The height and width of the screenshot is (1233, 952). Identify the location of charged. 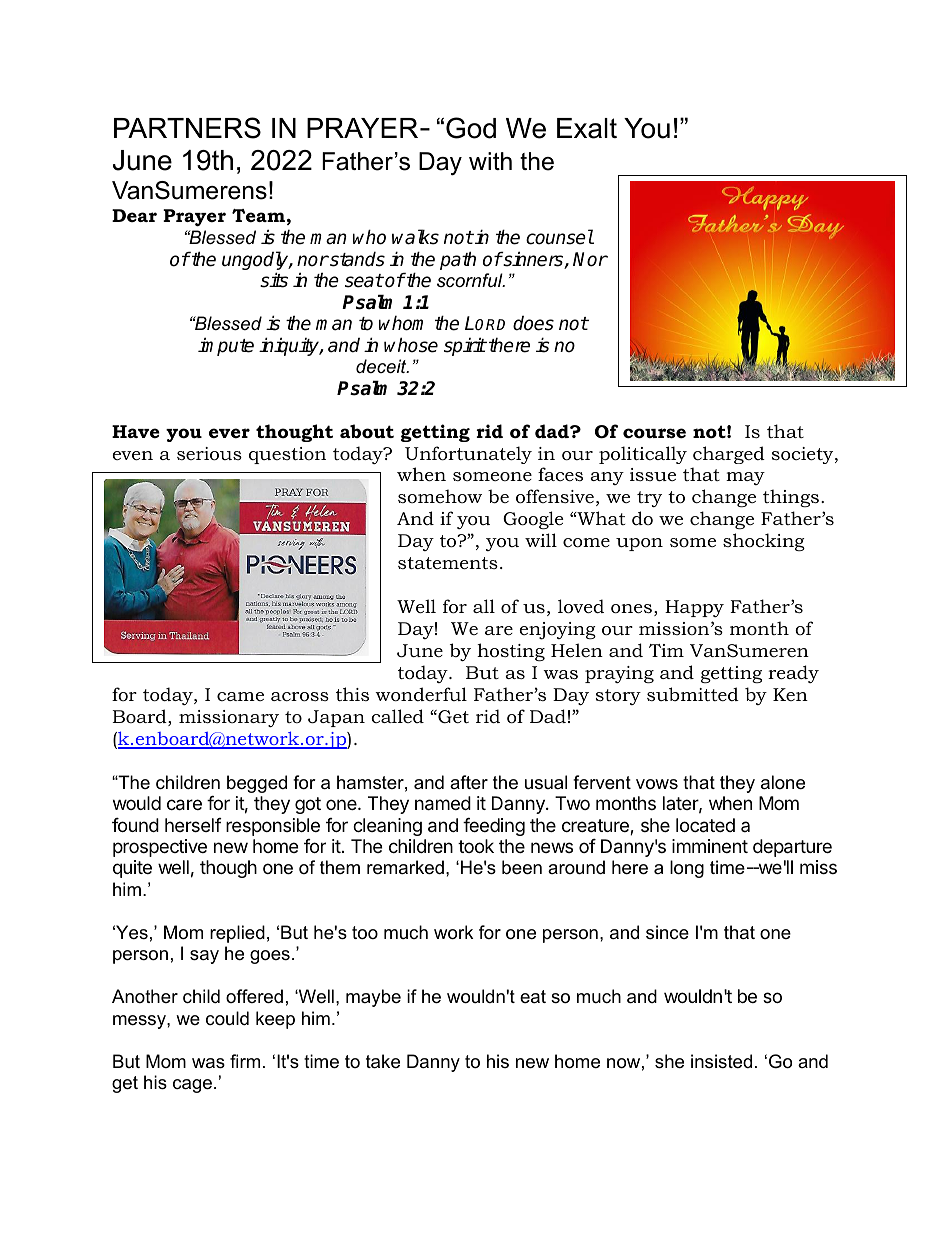
(729, 455).
